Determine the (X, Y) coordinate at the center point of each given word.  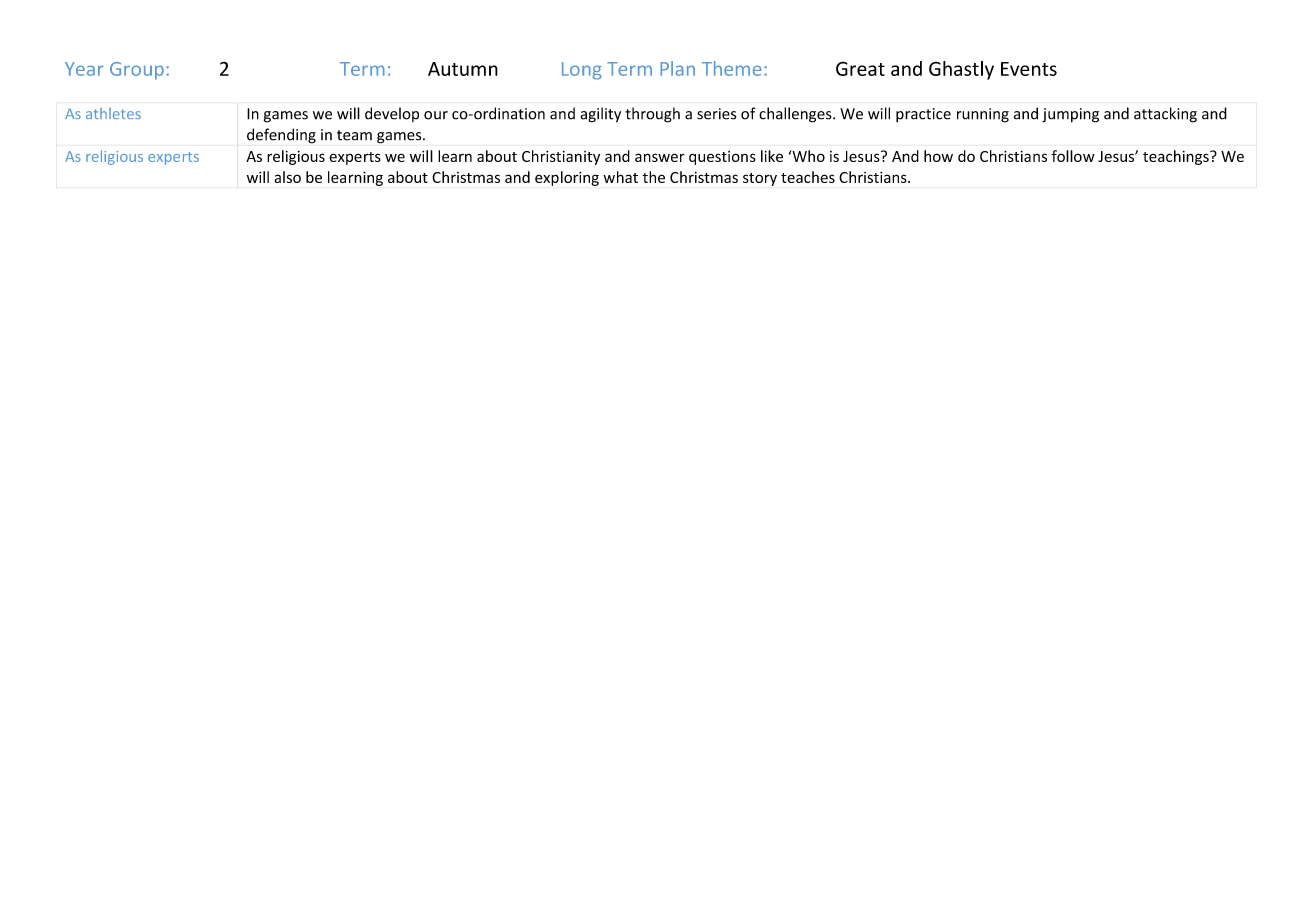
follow (1073, 156)
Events (1029, 69)
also (287, 177)
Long (582, 71)
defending (281, 136)
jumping (1070, 115)
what (620, 177)
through (652, 115)
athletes (113, 113)
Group (137, 71)
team (354, 135)
